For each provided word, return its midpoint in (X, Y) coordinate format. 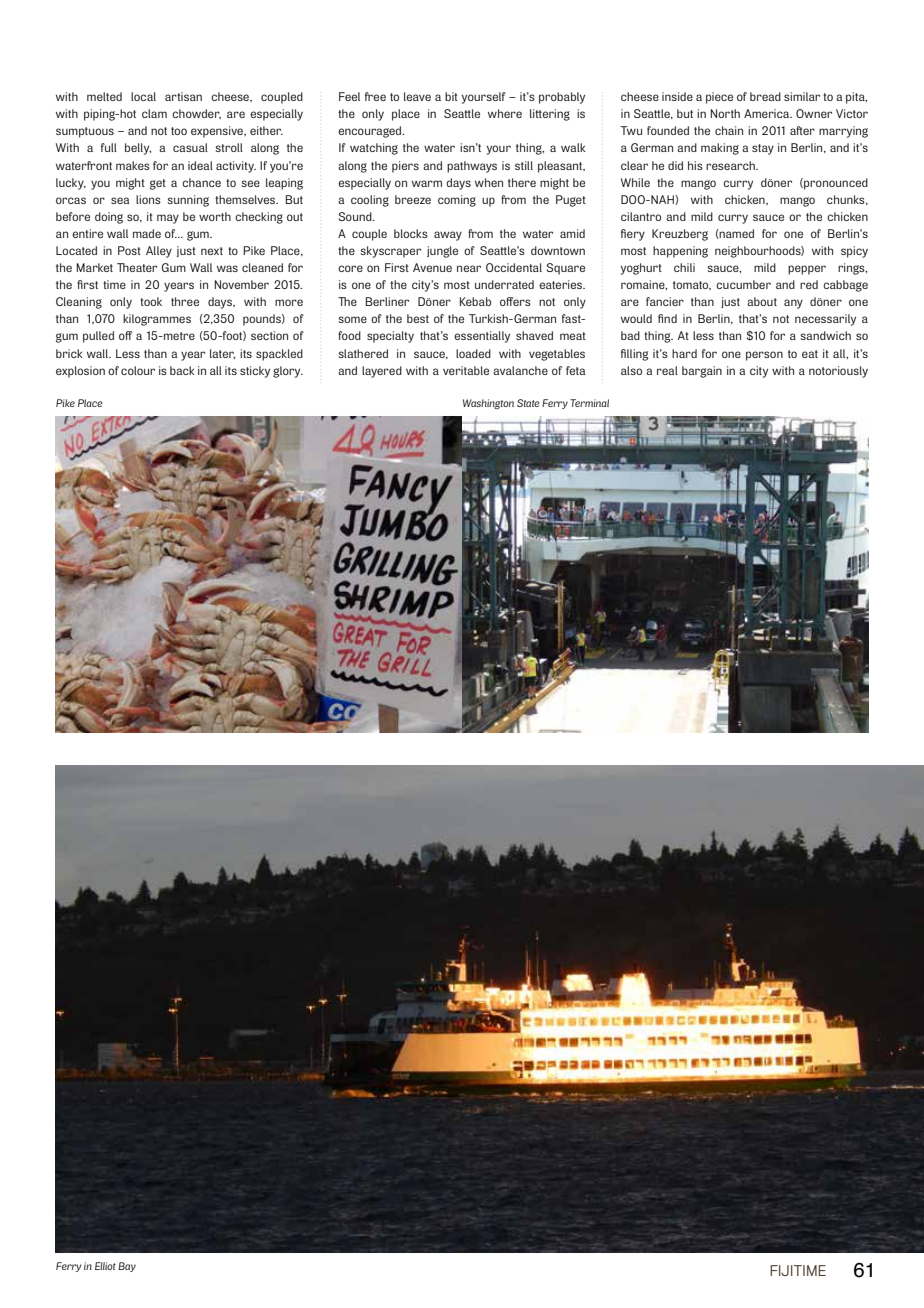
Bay (127, 1267)
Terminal (589, 403)
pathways (472, 167)
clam (154, 113)
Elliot (105, 1266)
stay (763, 149)
